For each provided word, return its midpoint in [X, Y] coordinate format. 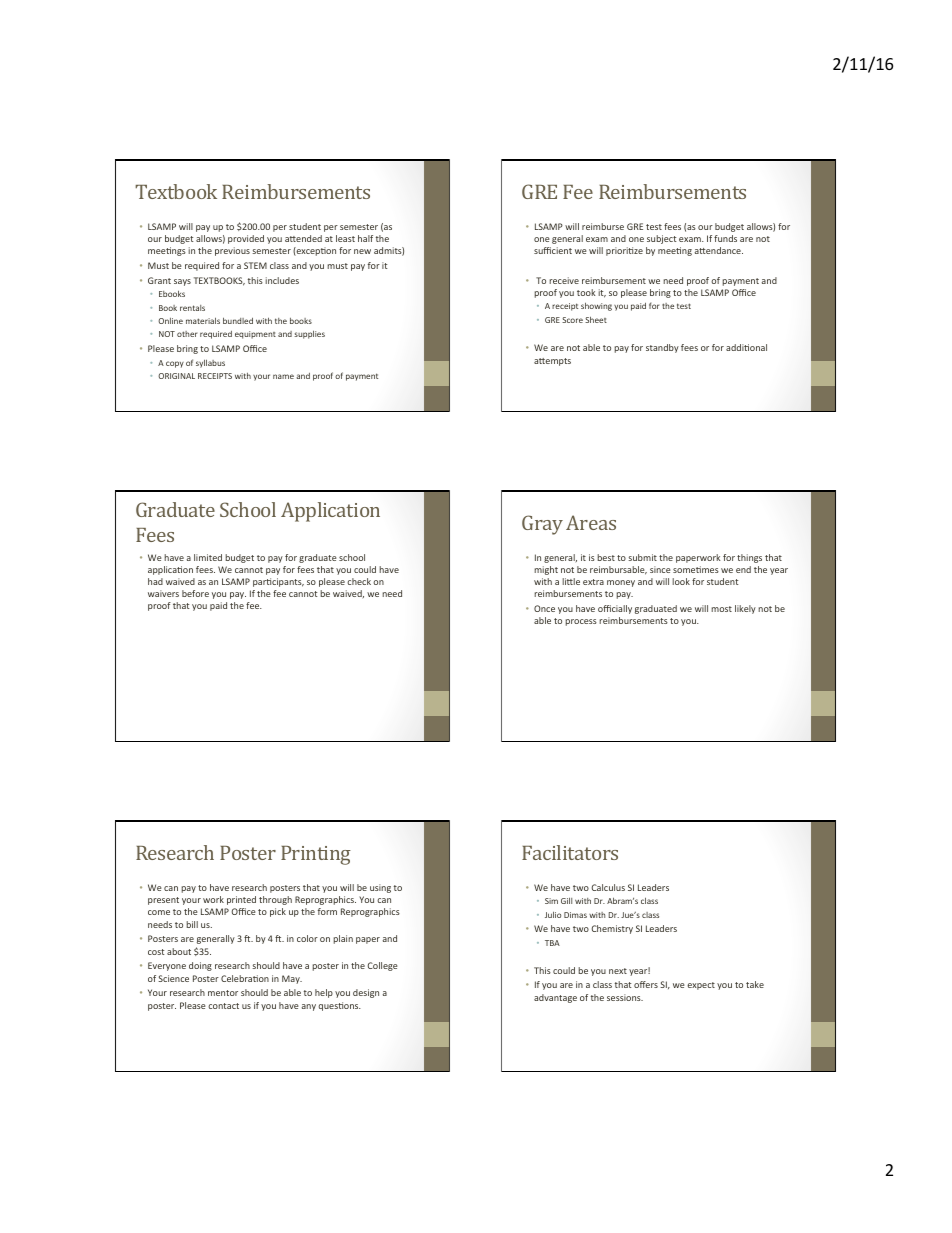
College [383, 966]
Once [544, 608]
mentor [223, 993]
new [362, 251]
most [721, 609]
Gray [542, 525]
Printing [316, 855]
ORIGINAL [176, 376]
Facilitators [570, 852]
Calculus [608, 887]
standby [662, 348]
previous [232, 251]
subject [662, 239]
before [195, 593]
